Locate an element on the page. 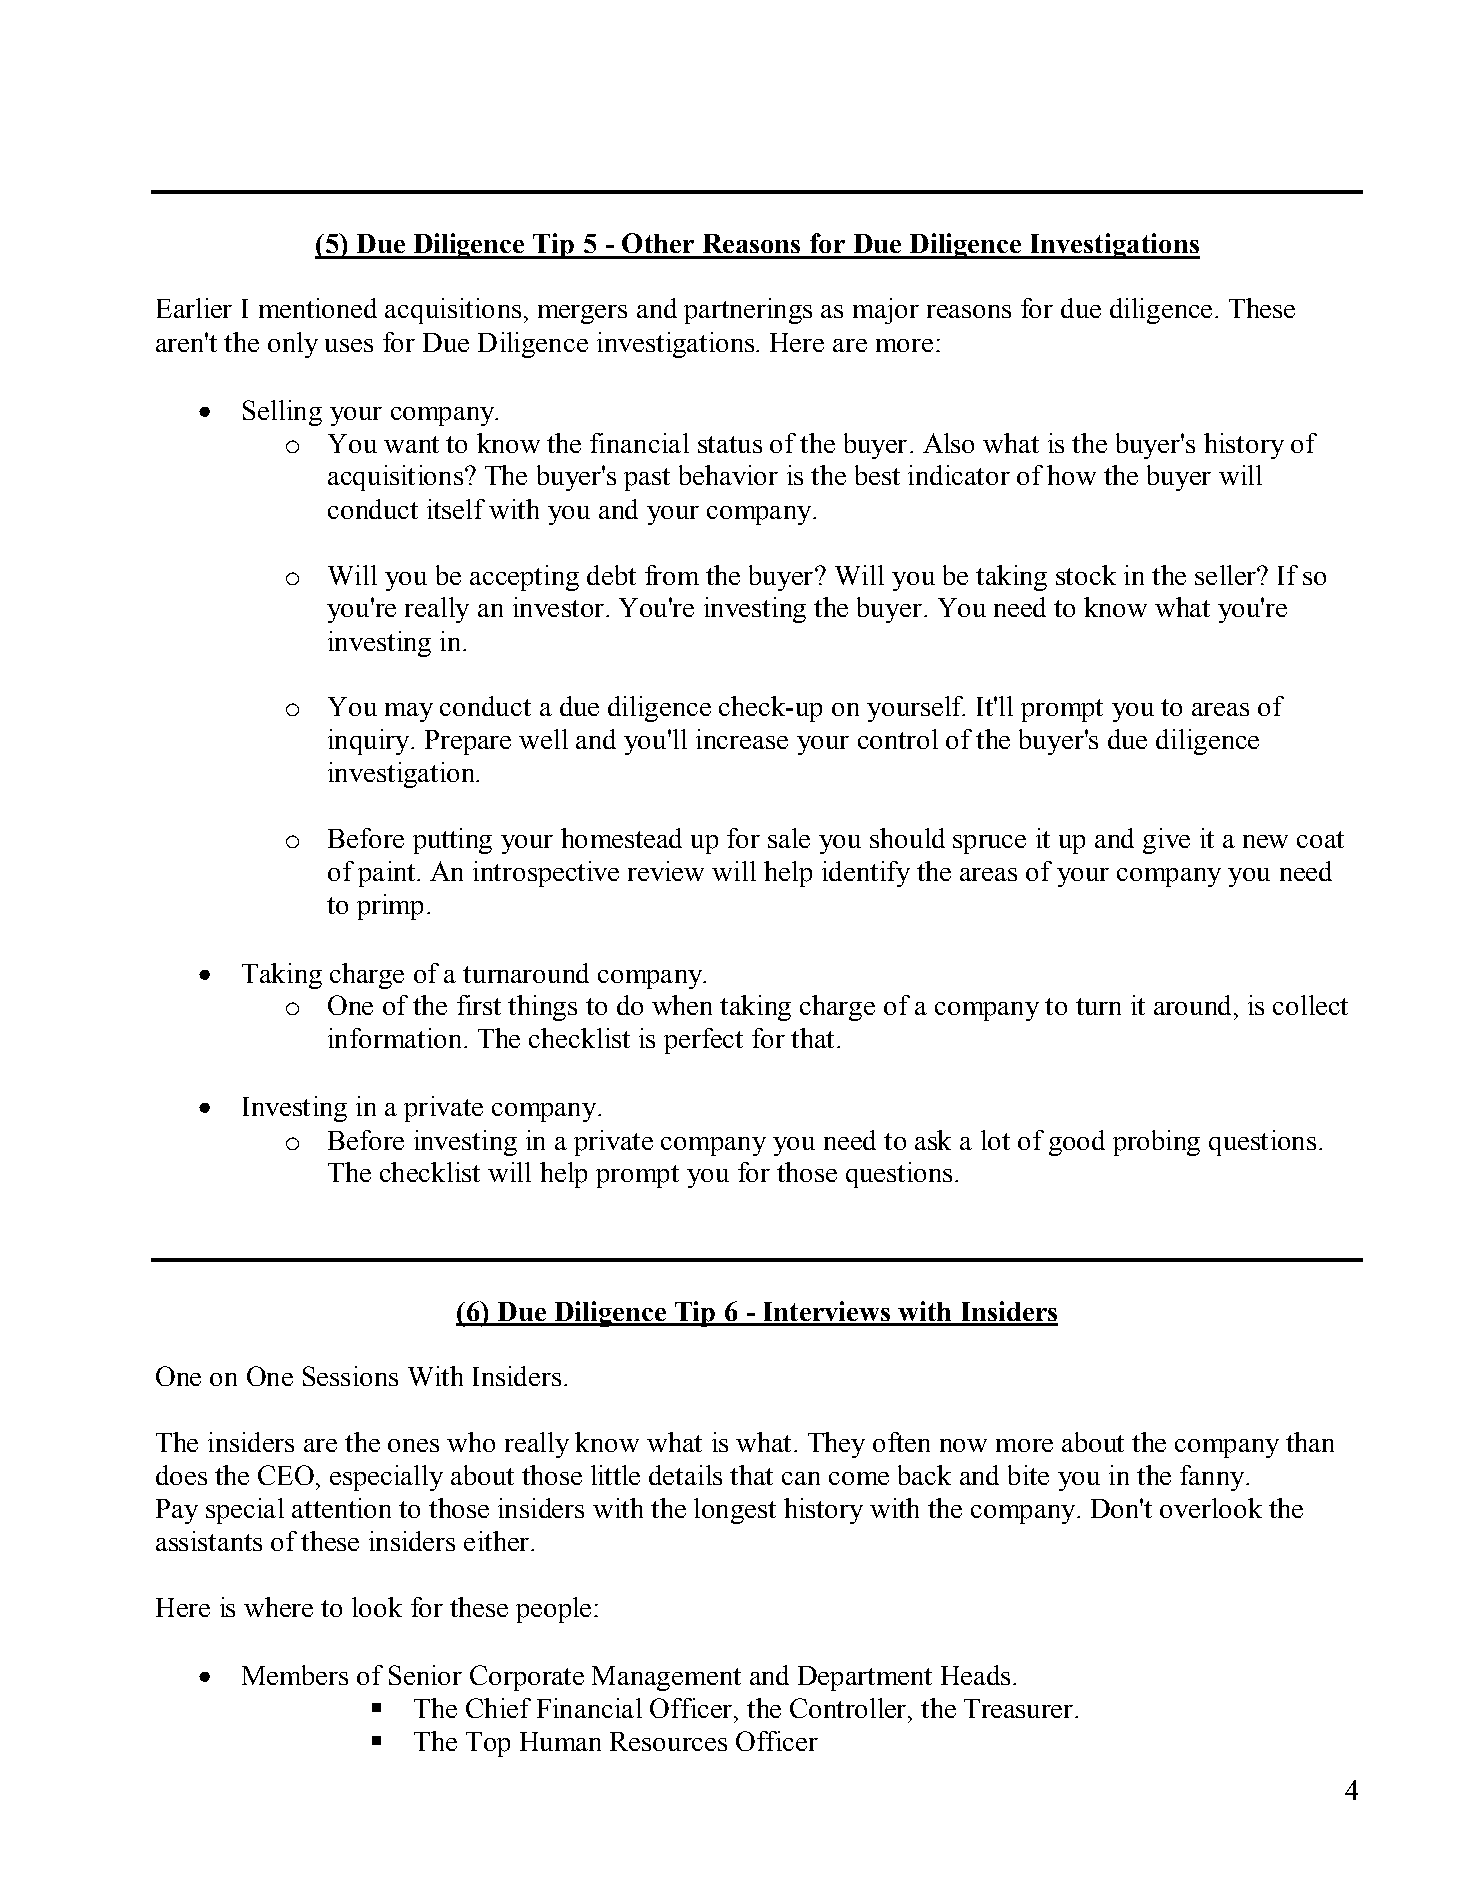 This image has width=1463, height=1893. how is located at coordinates (1071, 475).
